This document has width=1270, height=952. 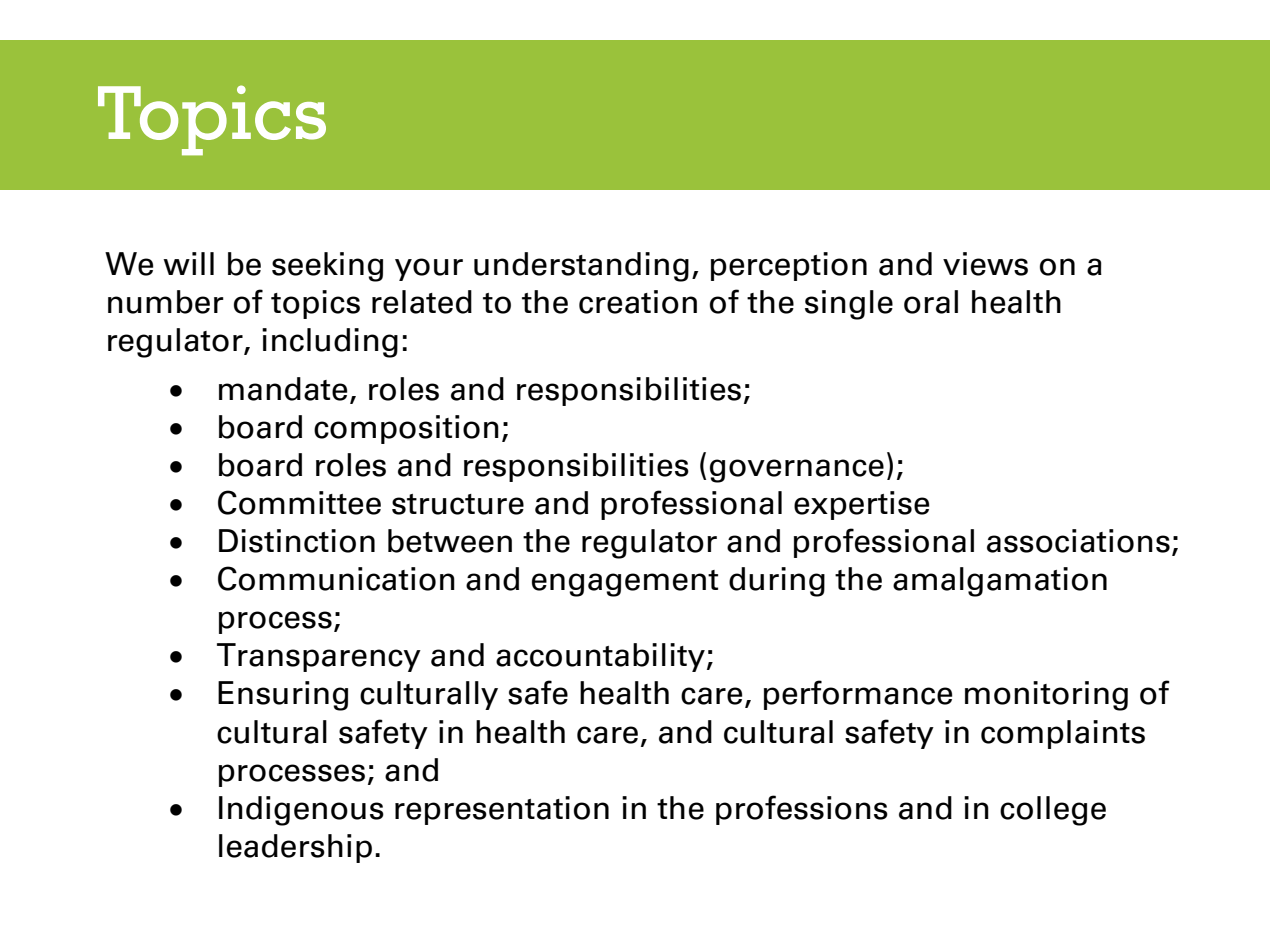 I want to click on monitoring, so click(x=1046, y=696).
